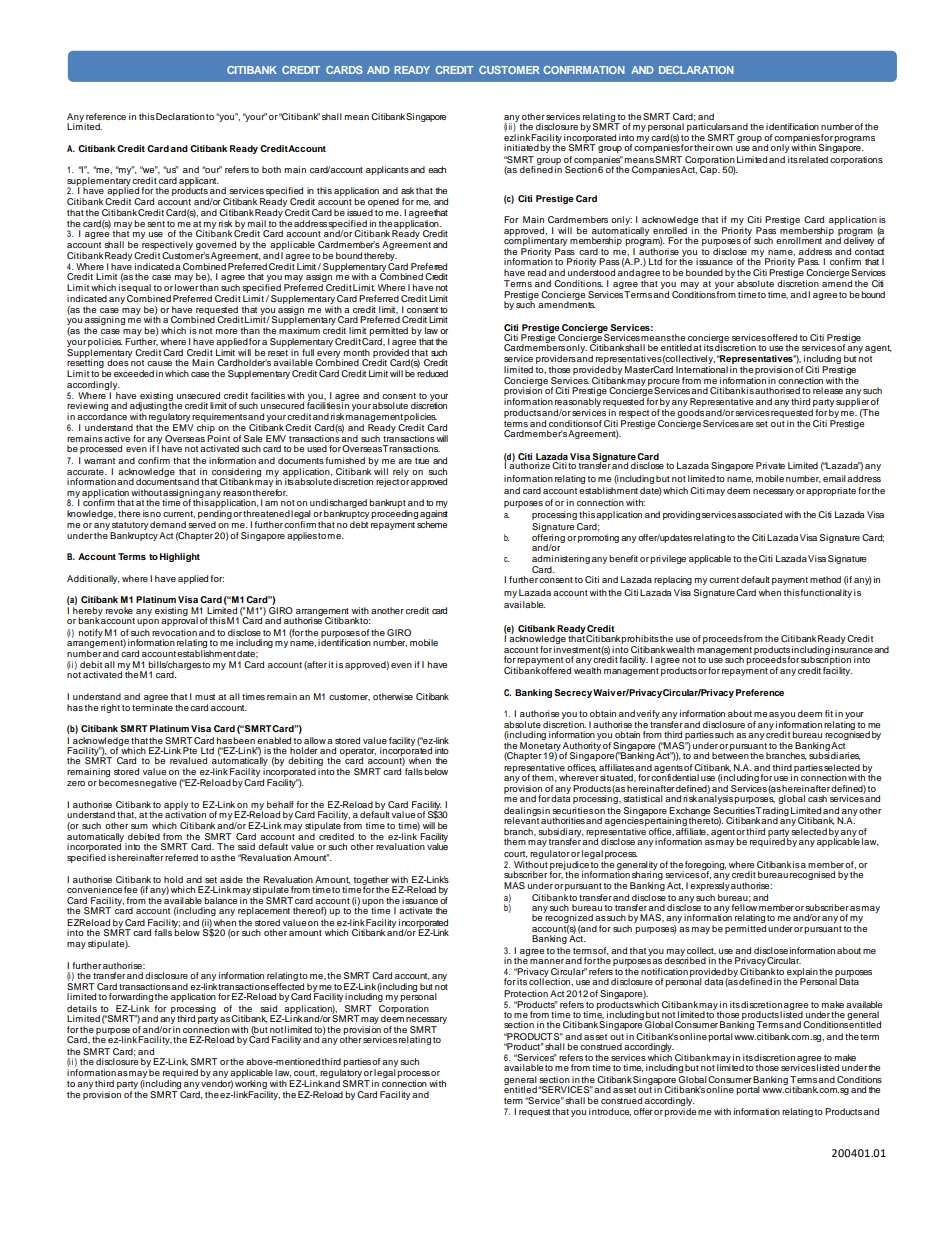  I want to click on each, so click(437, 169).
